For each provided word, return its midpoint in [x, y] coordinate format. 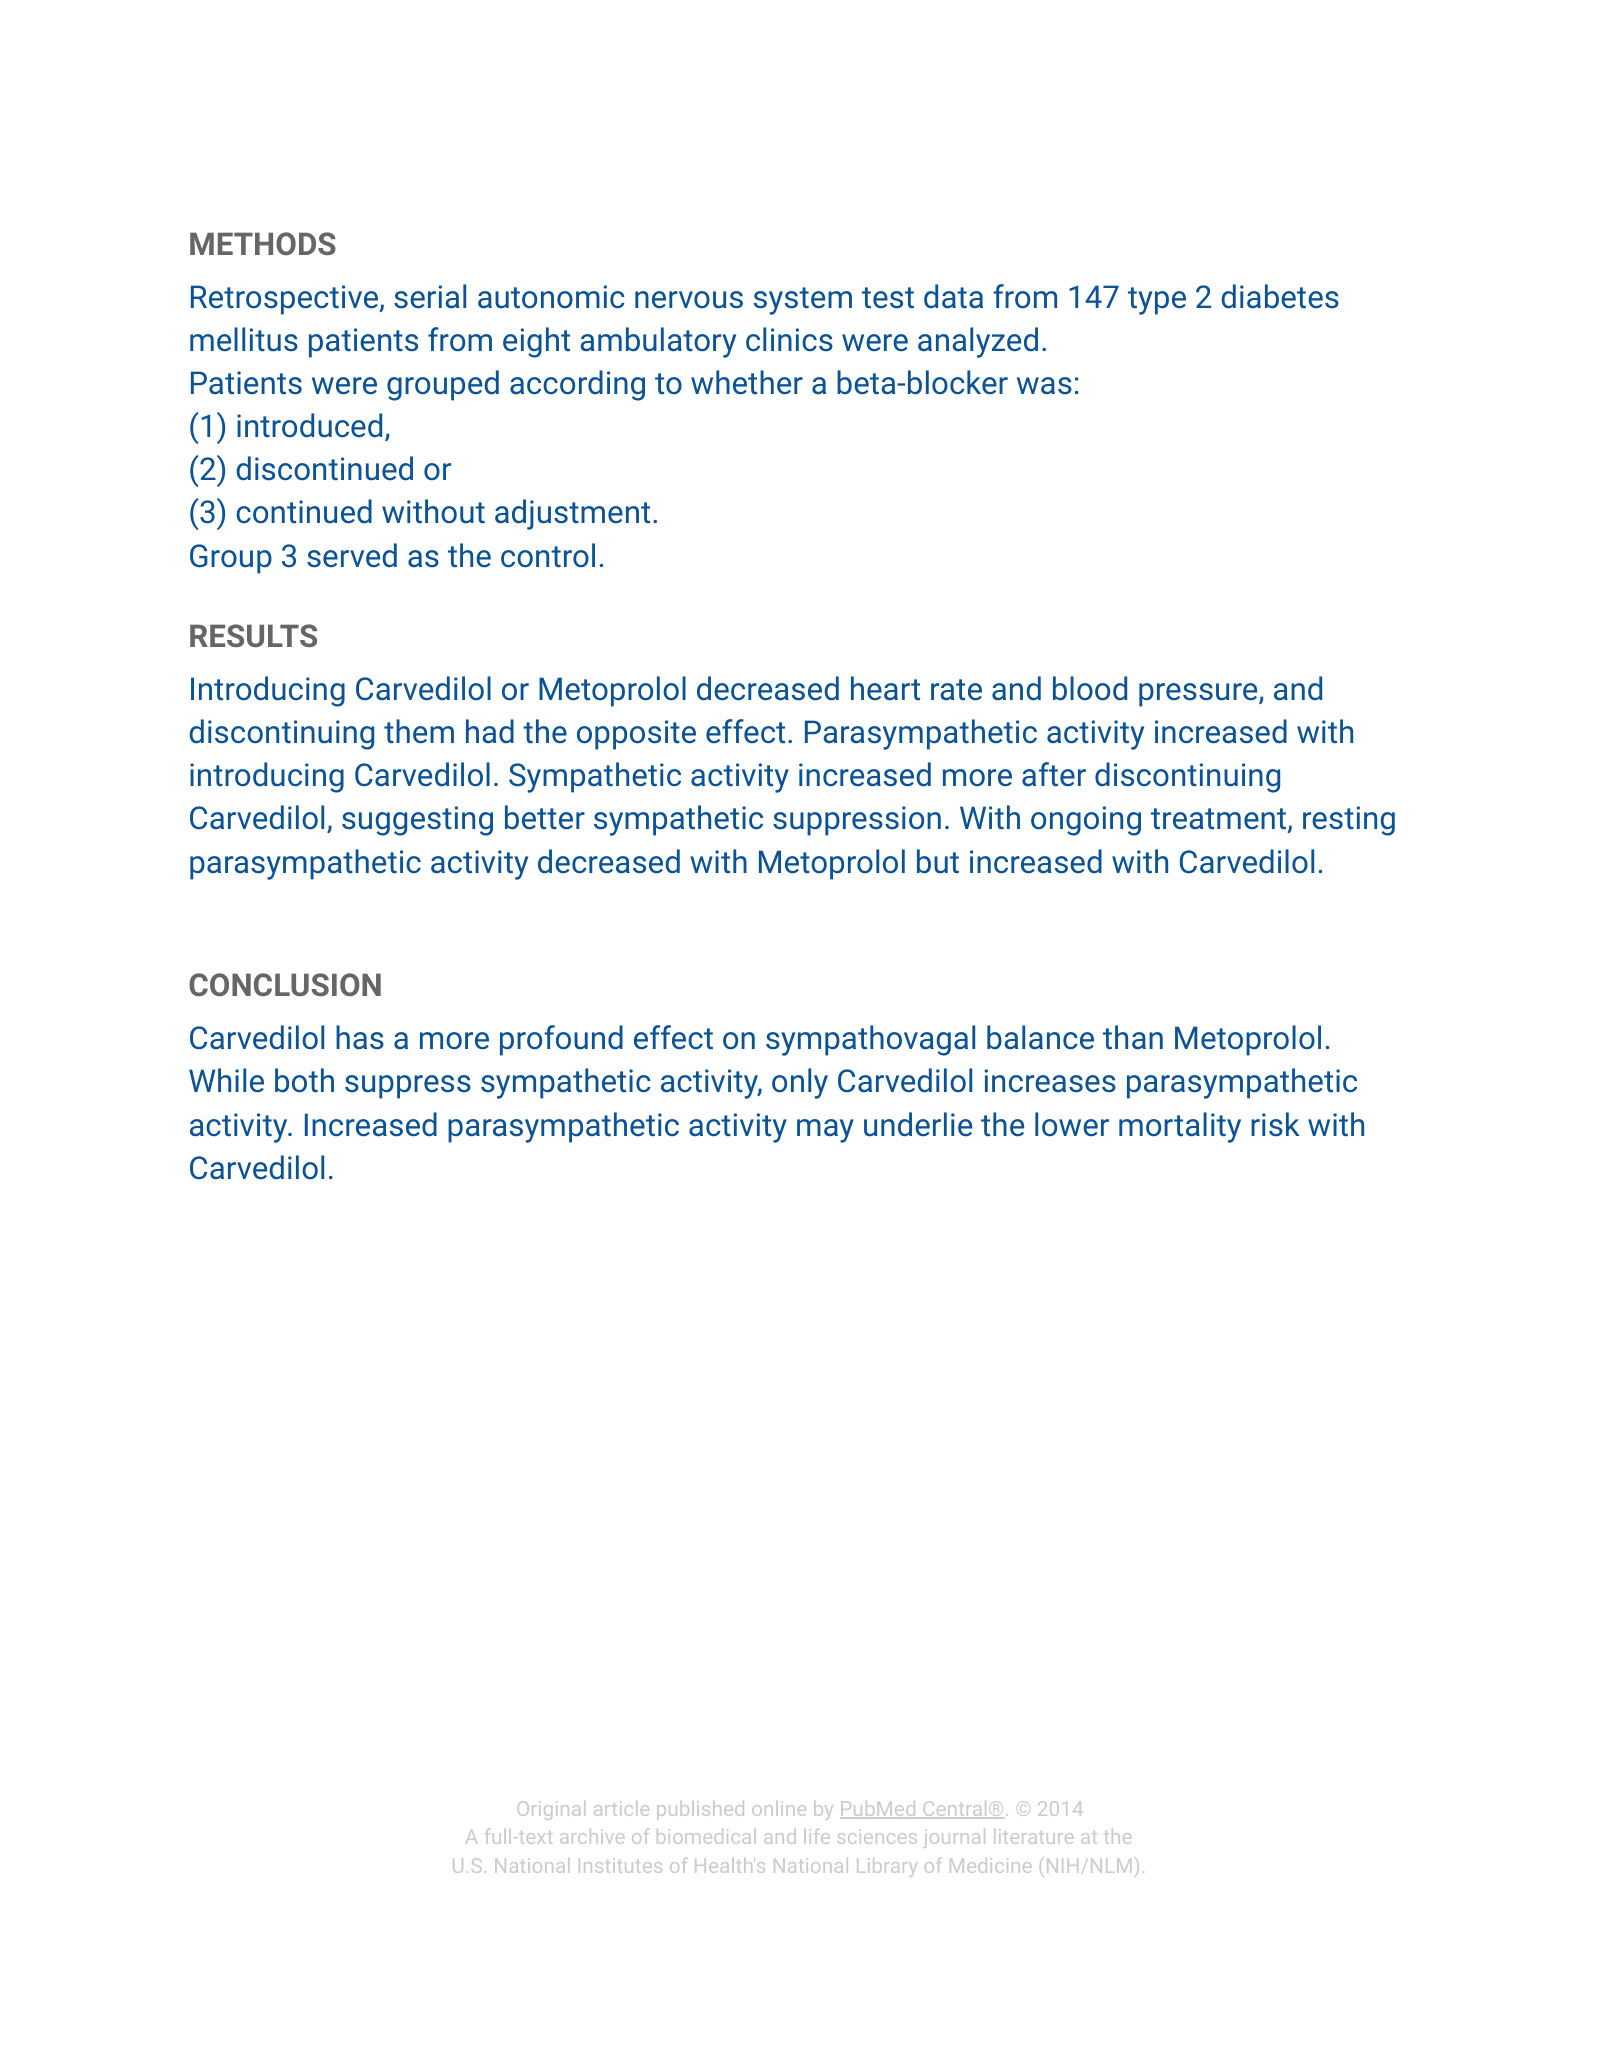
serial [430, 296]
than [1133, 1037]
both [304, 1080]
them [419, 731]
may [825, 1131]
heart [885, 688]
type [1157, 301]
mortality [1180, 1127]
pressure [1199, 695]
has [360, 1037]
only [800, 1083]
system [803, 301]
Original [551, 1810]
